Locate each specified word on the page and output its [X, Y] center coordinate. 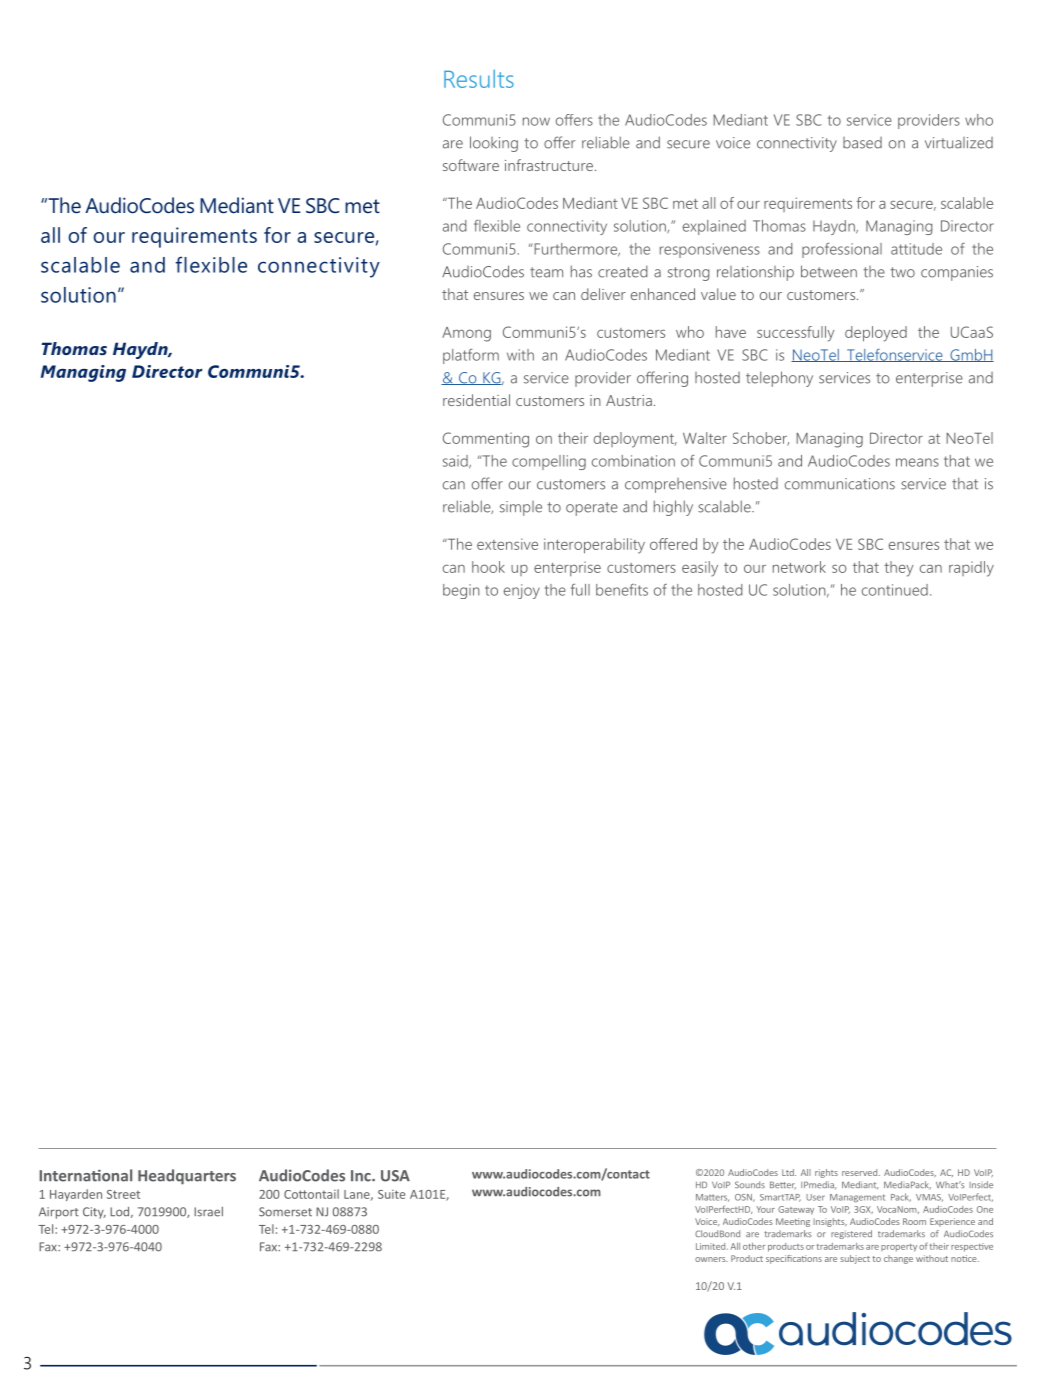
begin [461, 591]
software [471, 165]
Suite [391, 1194]
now [536, 121]
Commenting [486, 440]
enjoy [522, 591]
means [917, 462]
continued [895, 590]
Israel [208, 1212]
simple [521, 508]
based [862, 143]
